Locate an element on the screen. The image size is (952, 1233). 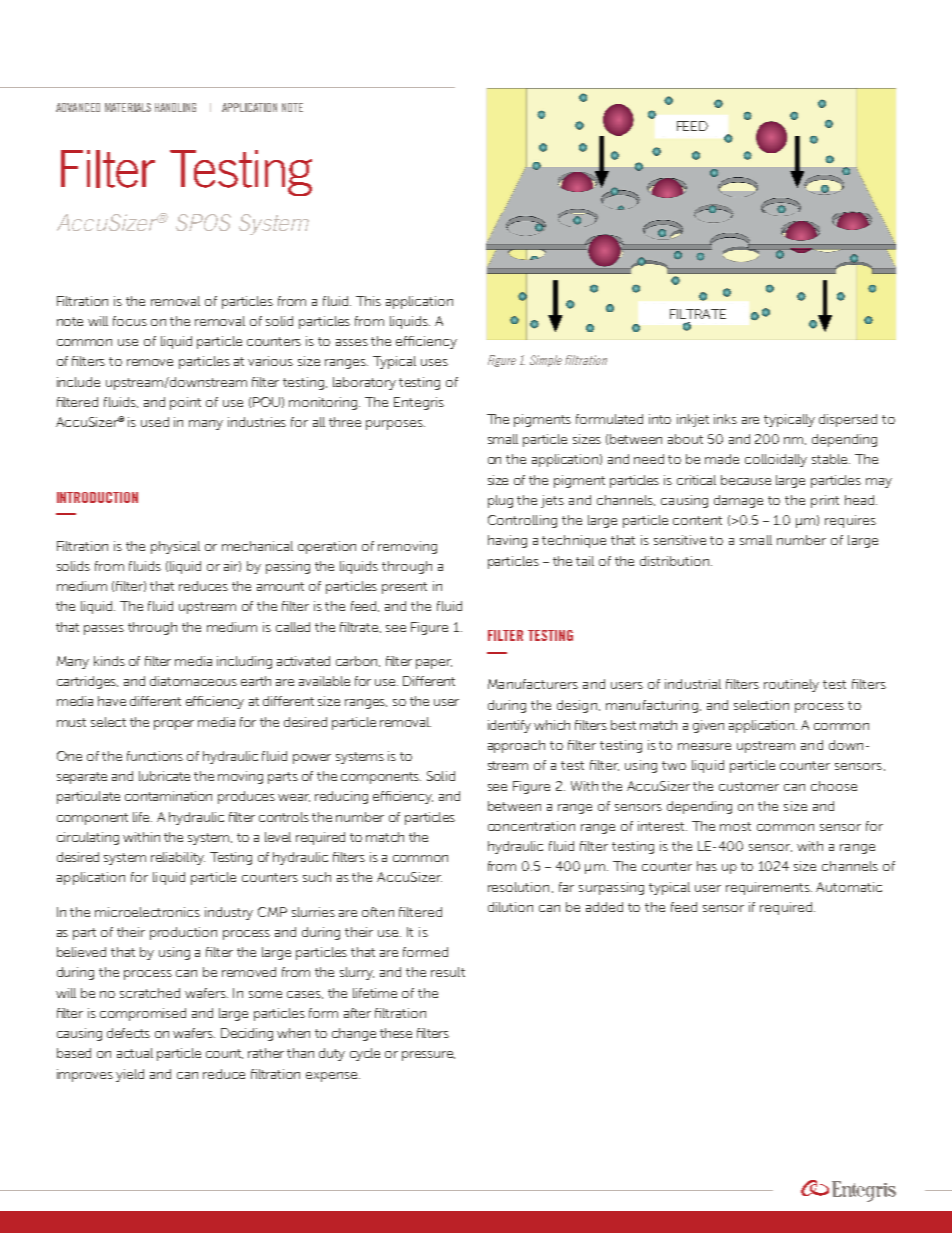
distribution is located at coordinates (674, 561).
